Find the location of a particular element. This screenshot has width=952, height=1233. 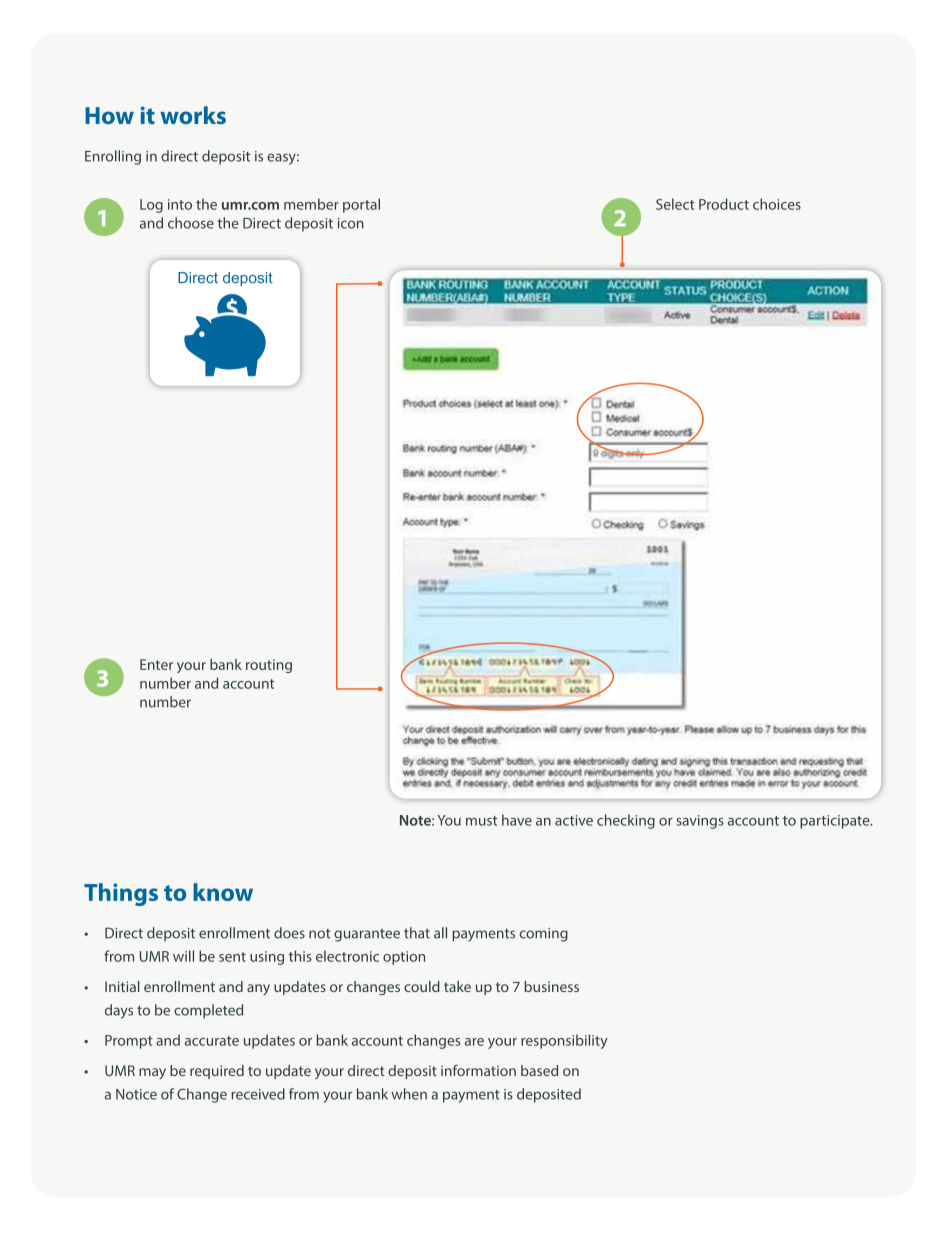

information is located at coordinates (478, 1070).
